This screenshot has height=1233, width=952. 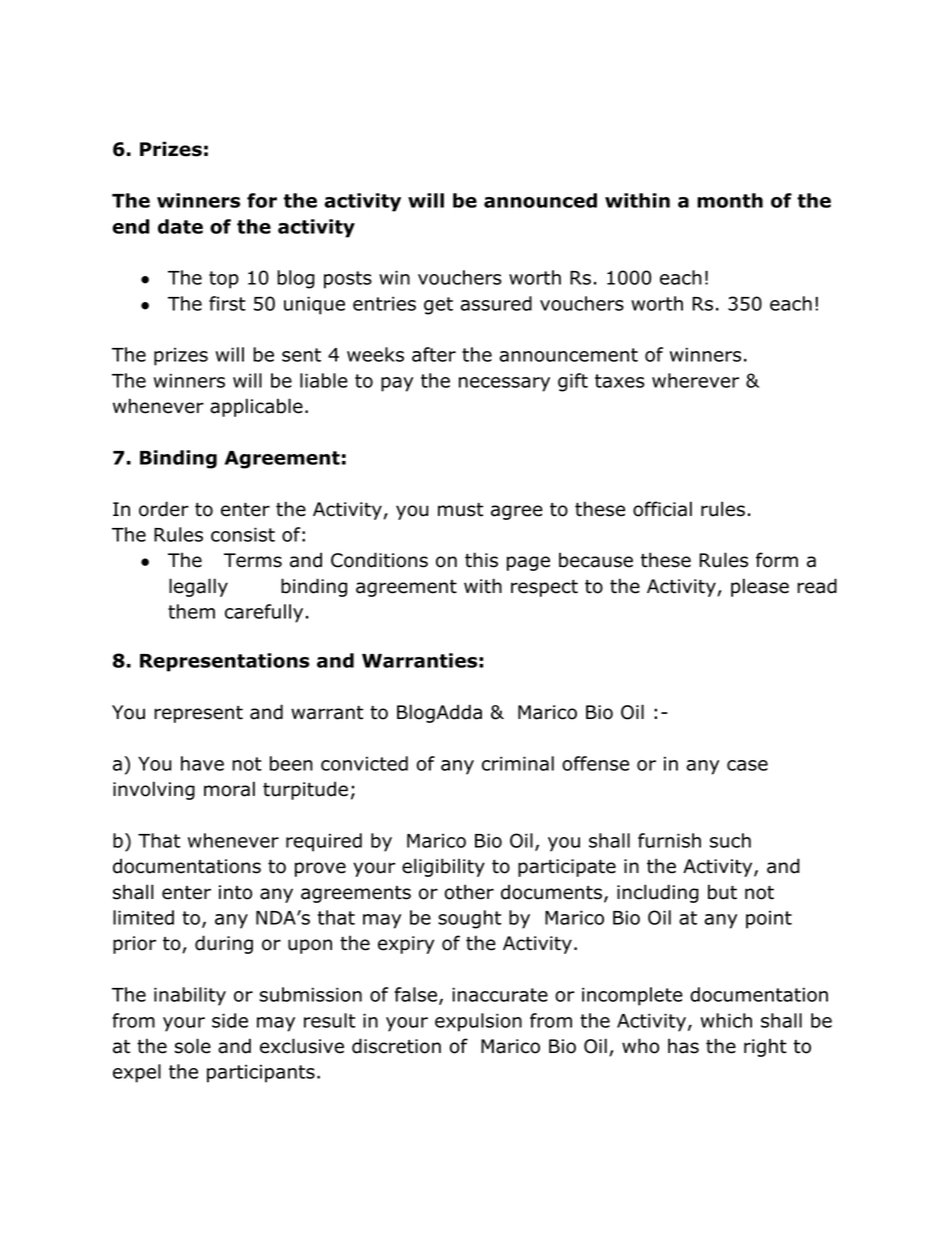 What do you see at coordinates (180, 226) in the screenshot?
I see `date` at bounding box center [180, 226].
